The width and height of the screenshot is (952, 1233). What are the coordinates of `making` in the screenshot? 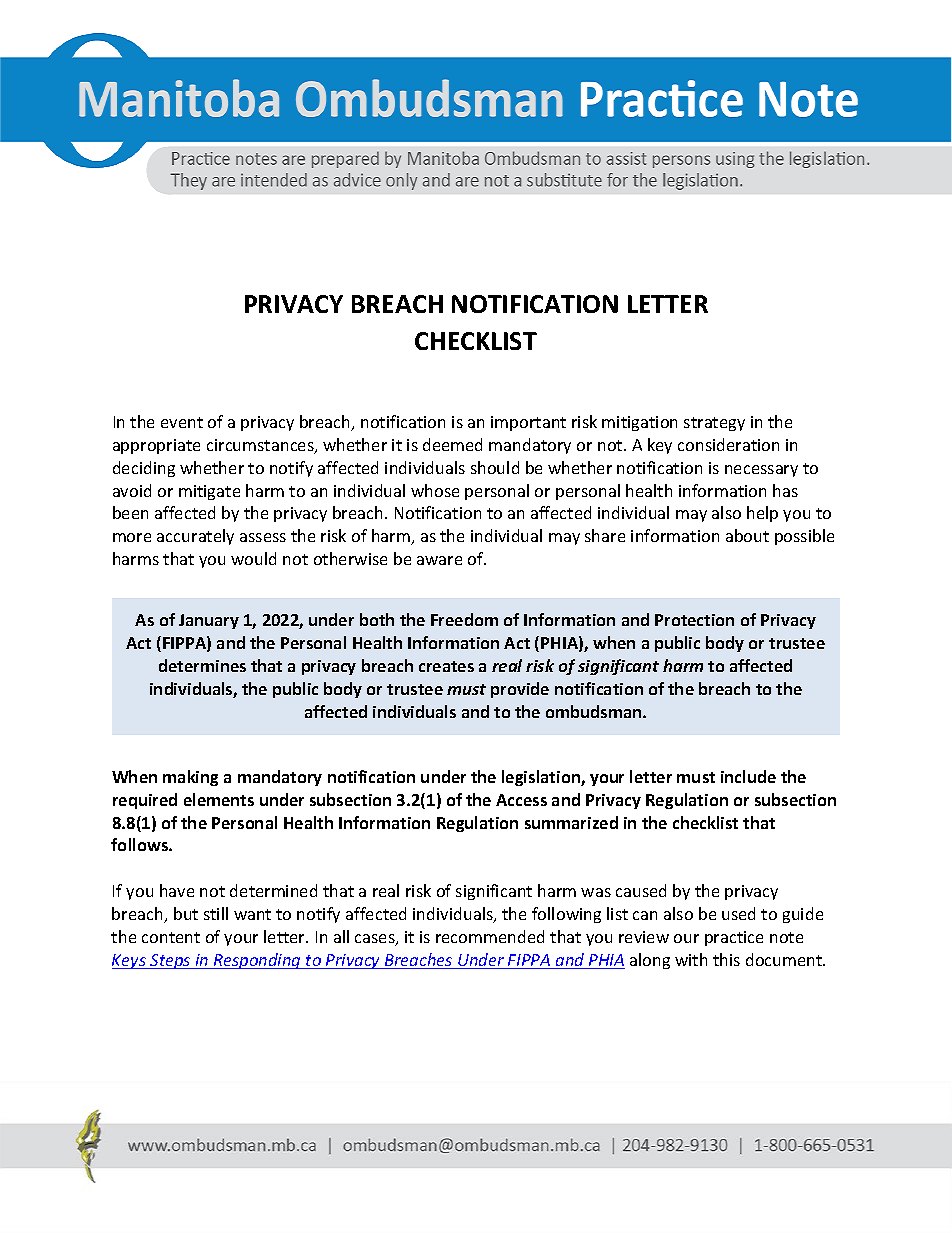 It's located at (190, 778).
